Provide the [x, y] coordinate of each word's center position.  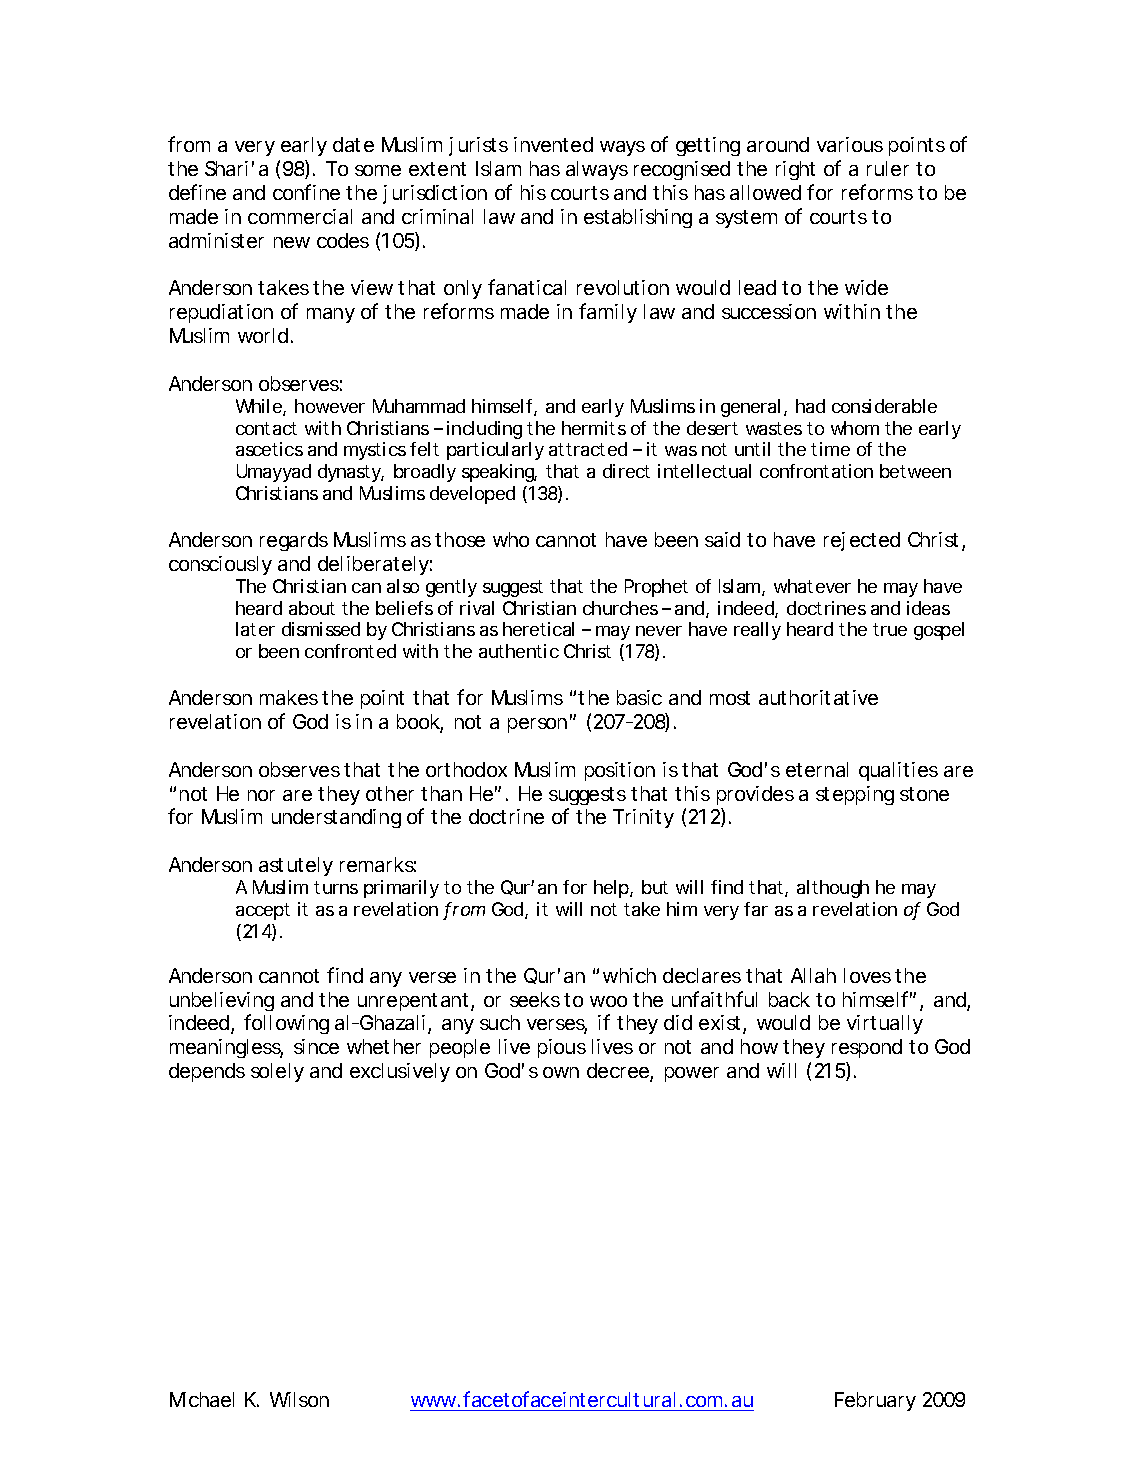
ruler [888, 168]
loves [867, 975]
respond [867, 1048]
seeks [535, 999]
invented [553, 144]
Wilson [299, 1399]
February [875, 1401]
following [286, 1024]
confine [306, 192]
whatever [812, 586]
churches [620, 608]
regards [294, 541]
